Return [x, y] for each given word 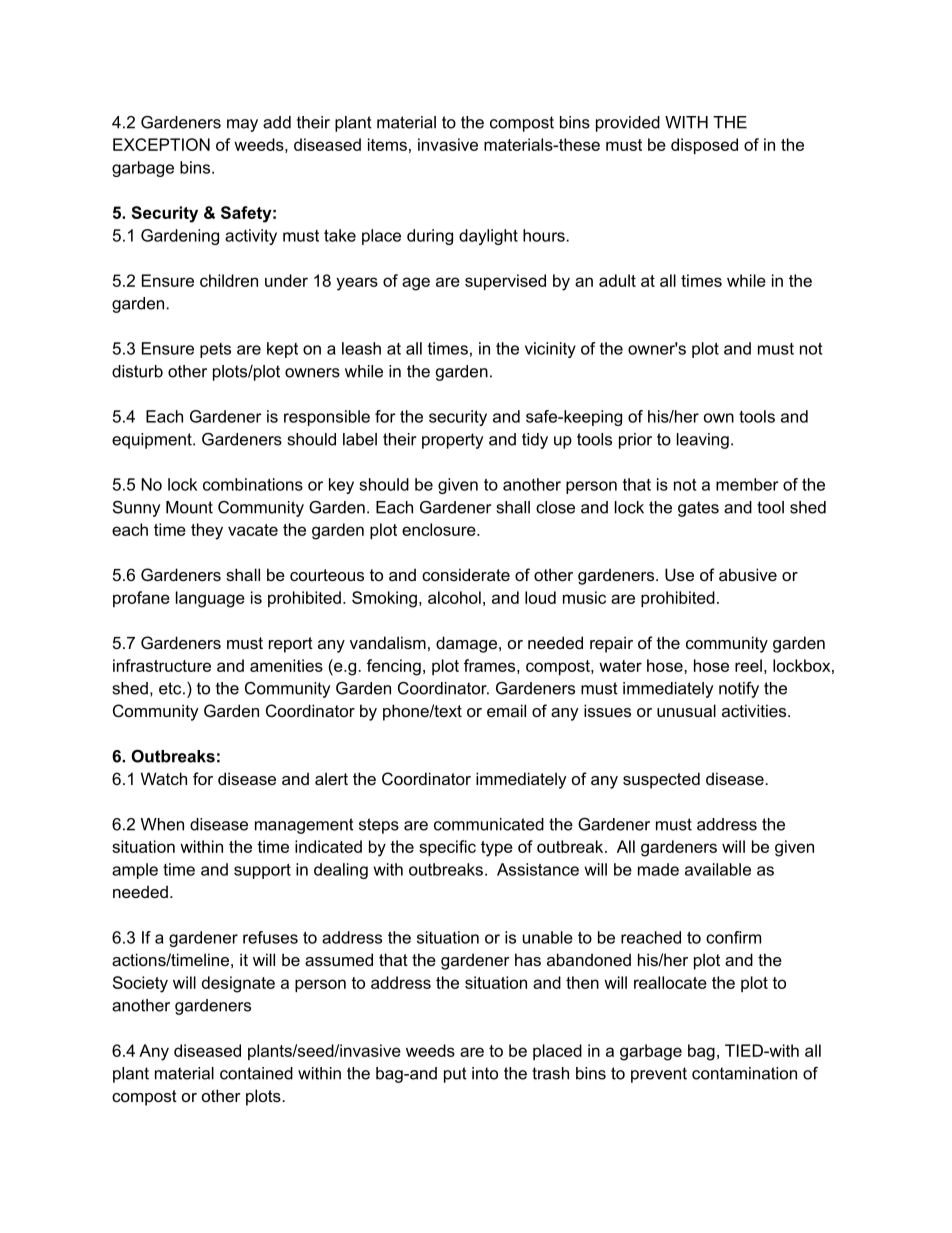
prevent [659, 1075]
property [452, 441]
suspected [661, 780]
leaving [703, 441]
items [387, 144]
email [506, 710]
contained [256, 1073]
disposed [704, 146]
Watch [164, 778]
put [455, 1075]
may [242, 125]
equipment [153, 441]
